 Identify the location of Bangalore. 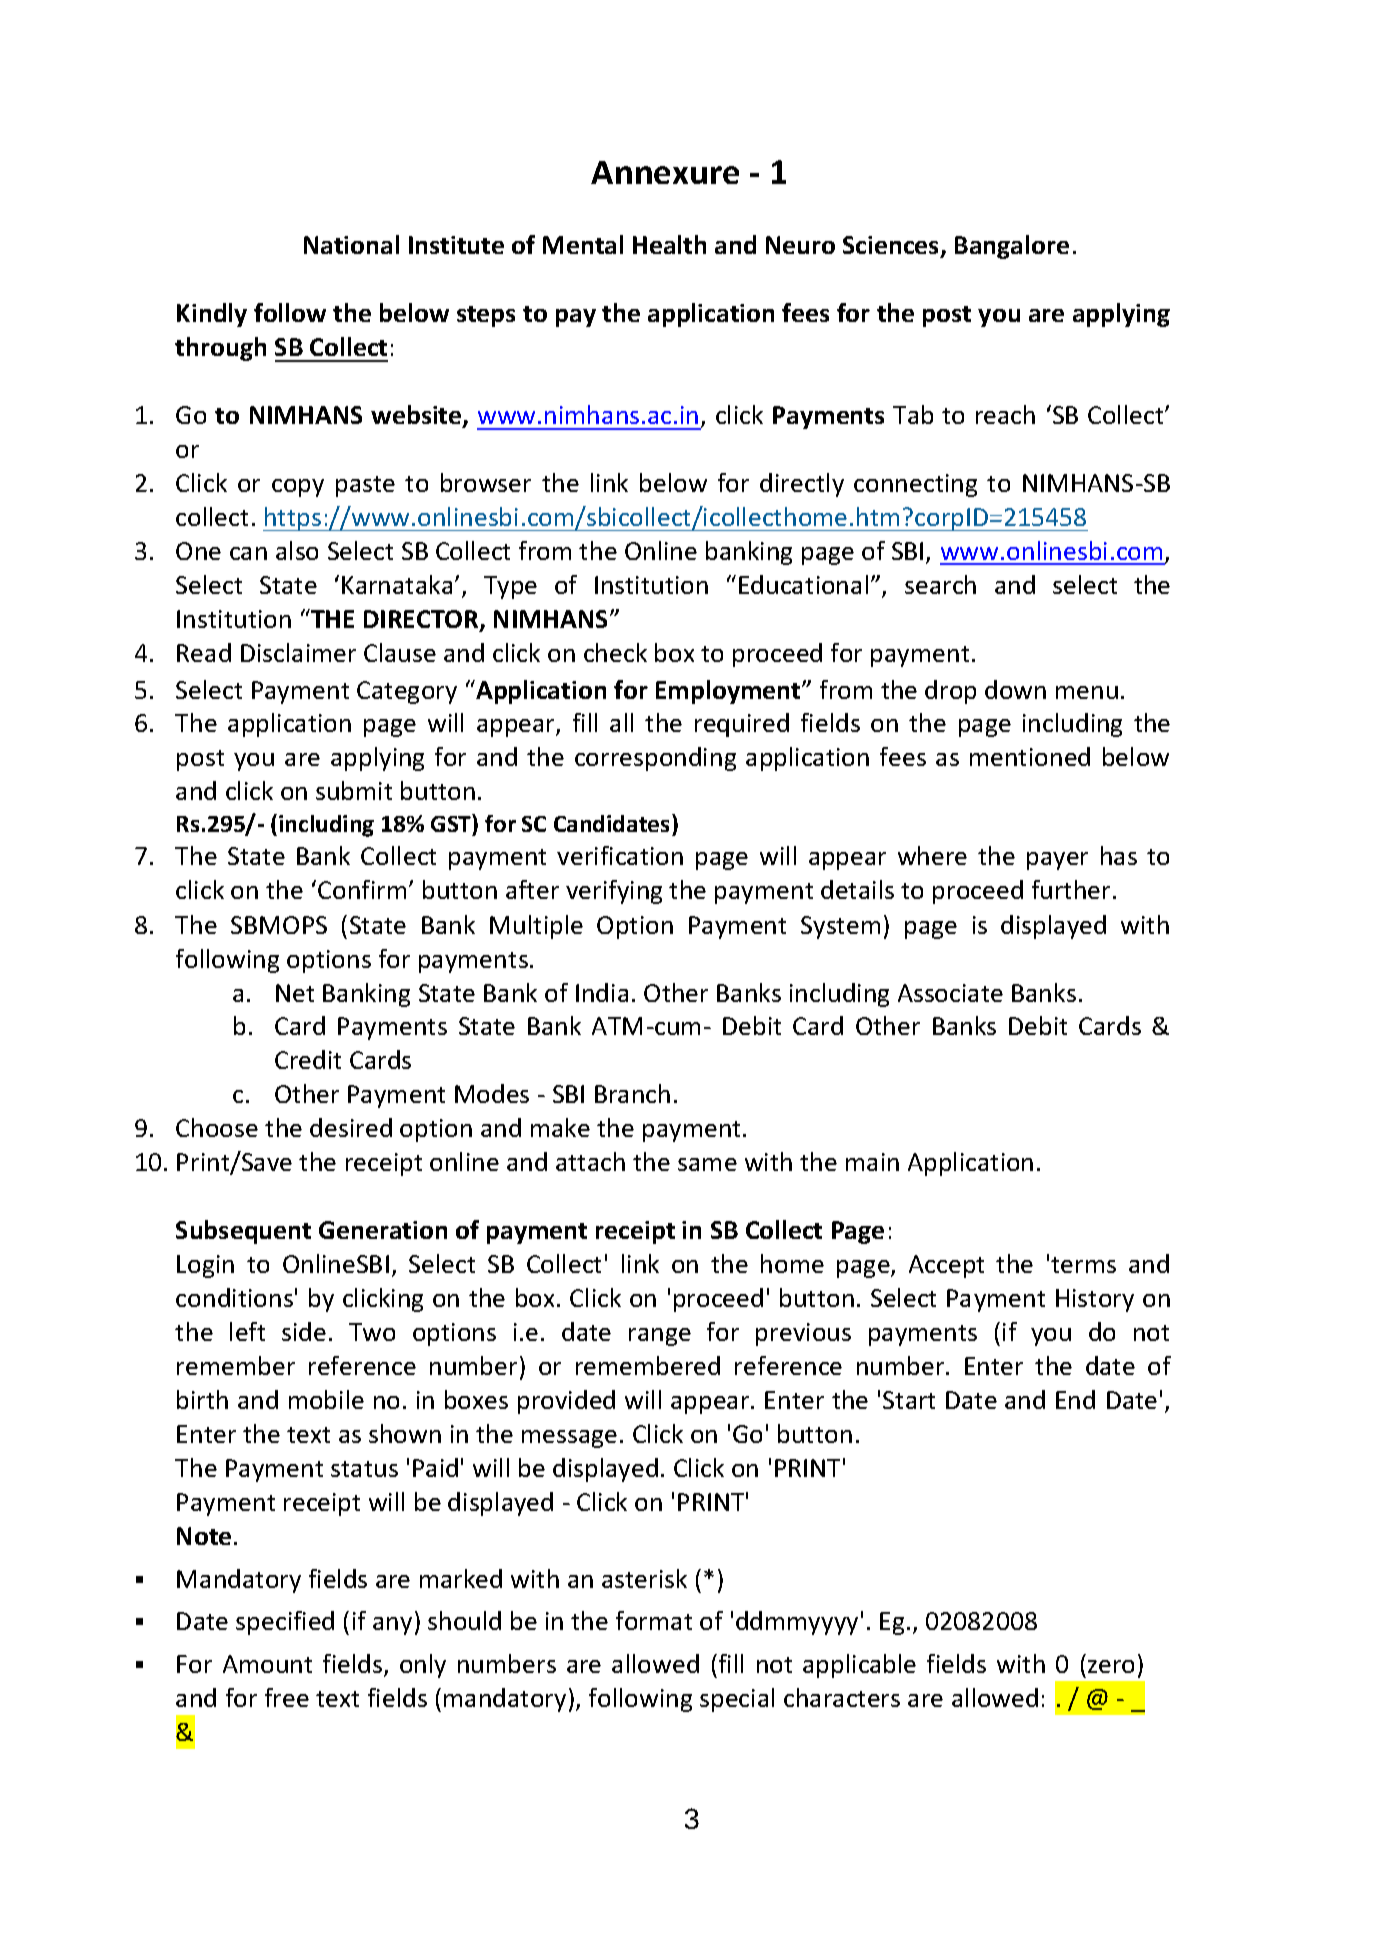
(1012, 247).
